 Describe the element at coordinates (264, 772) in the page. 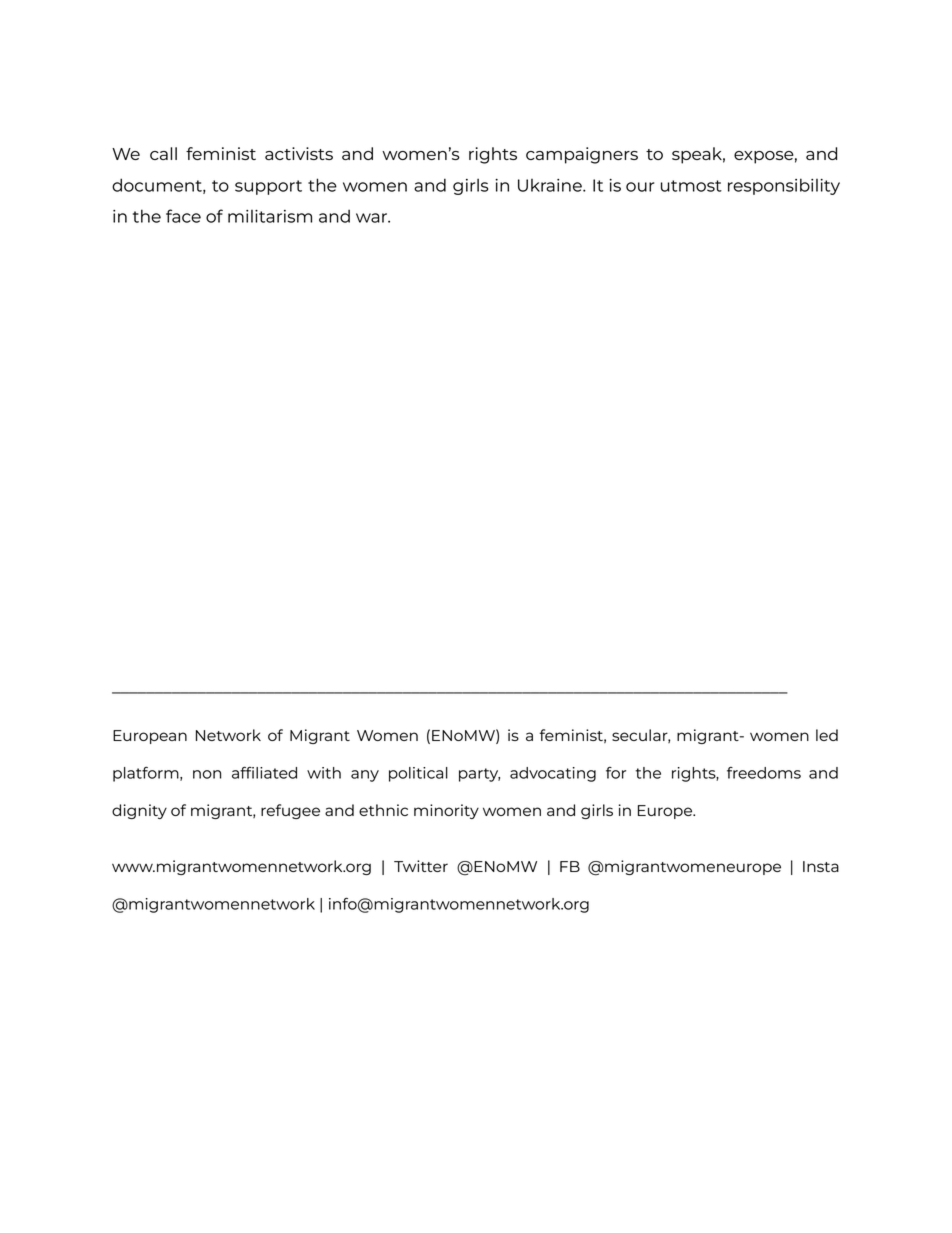

I see `affiliated` at that location.
